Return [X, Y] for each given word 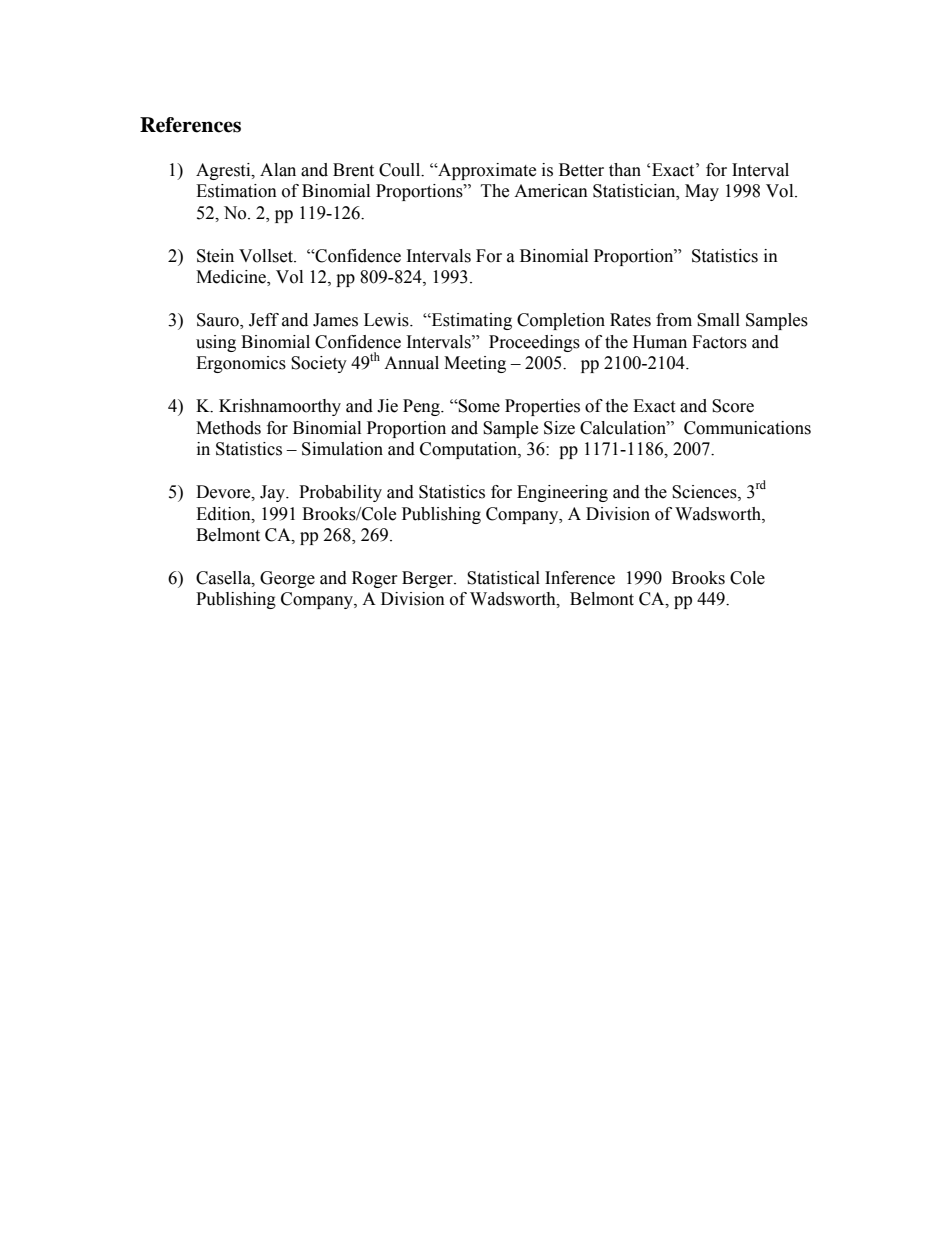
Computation [469, 450]
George [287, 579]
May [702, 192]
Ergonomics [241, 364]
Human [660, 342]
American [551, 191]
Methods [228, 428]
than [625, 170]
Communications [747, 428]
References [190, 125]
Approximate [486, 171]
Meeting [475, 364]
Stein [215, 256]
